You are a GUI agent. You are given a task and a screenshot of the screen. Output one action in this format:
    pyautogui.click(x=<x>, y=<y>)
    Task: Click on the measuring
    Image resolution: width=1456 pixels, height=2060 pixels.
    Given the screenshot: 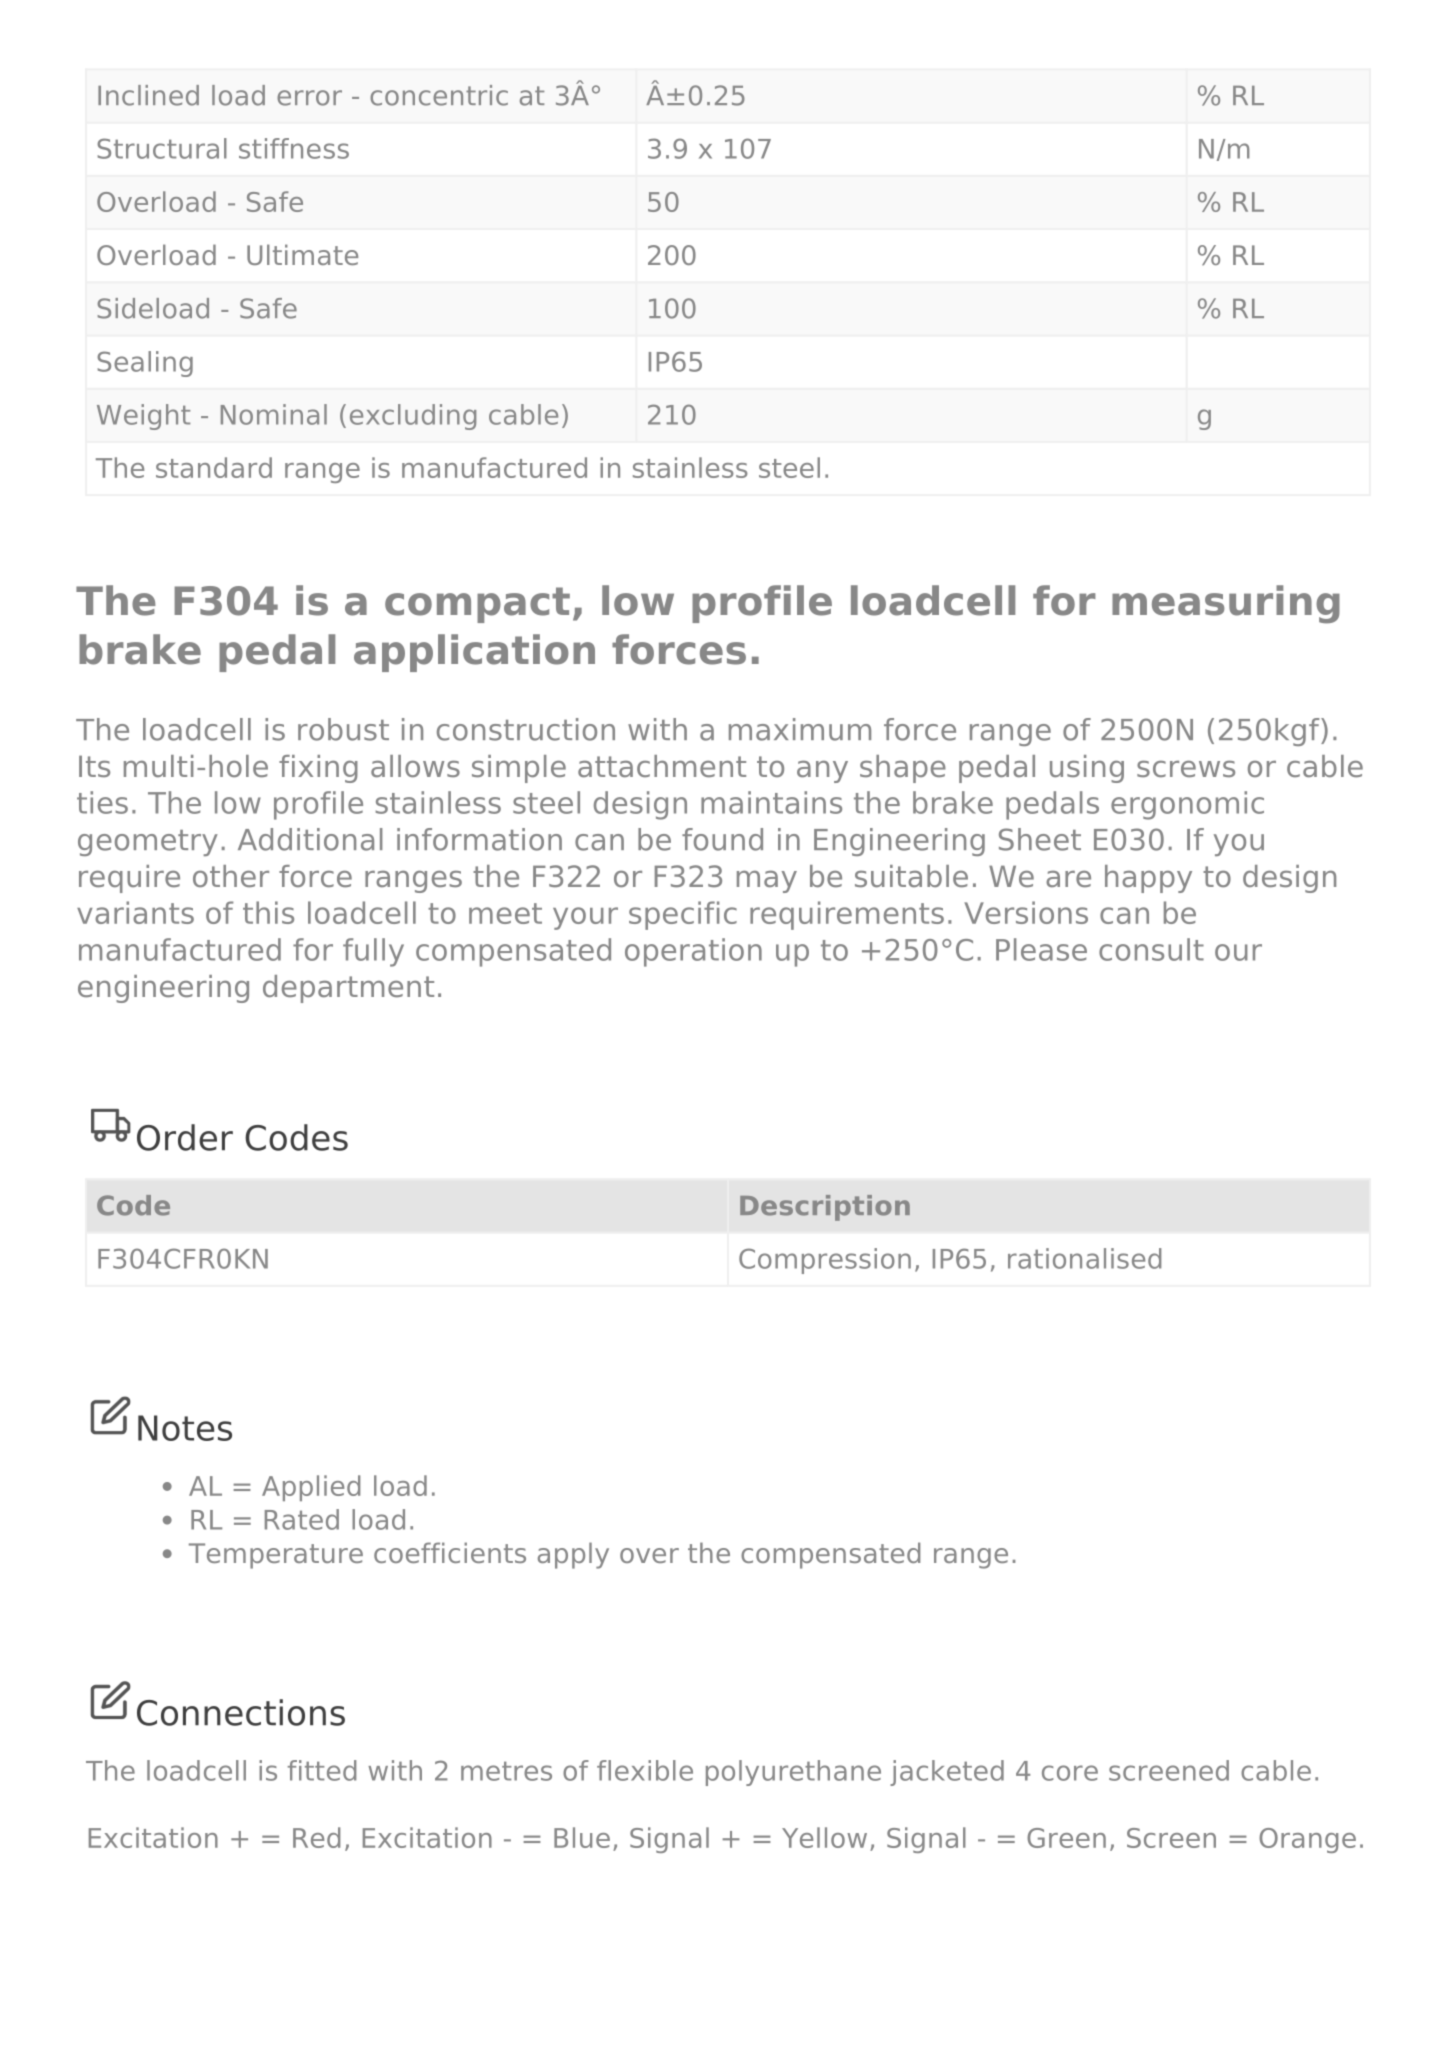 What is the action you would take?
    pyautogui.click(x=1226, y=604)
